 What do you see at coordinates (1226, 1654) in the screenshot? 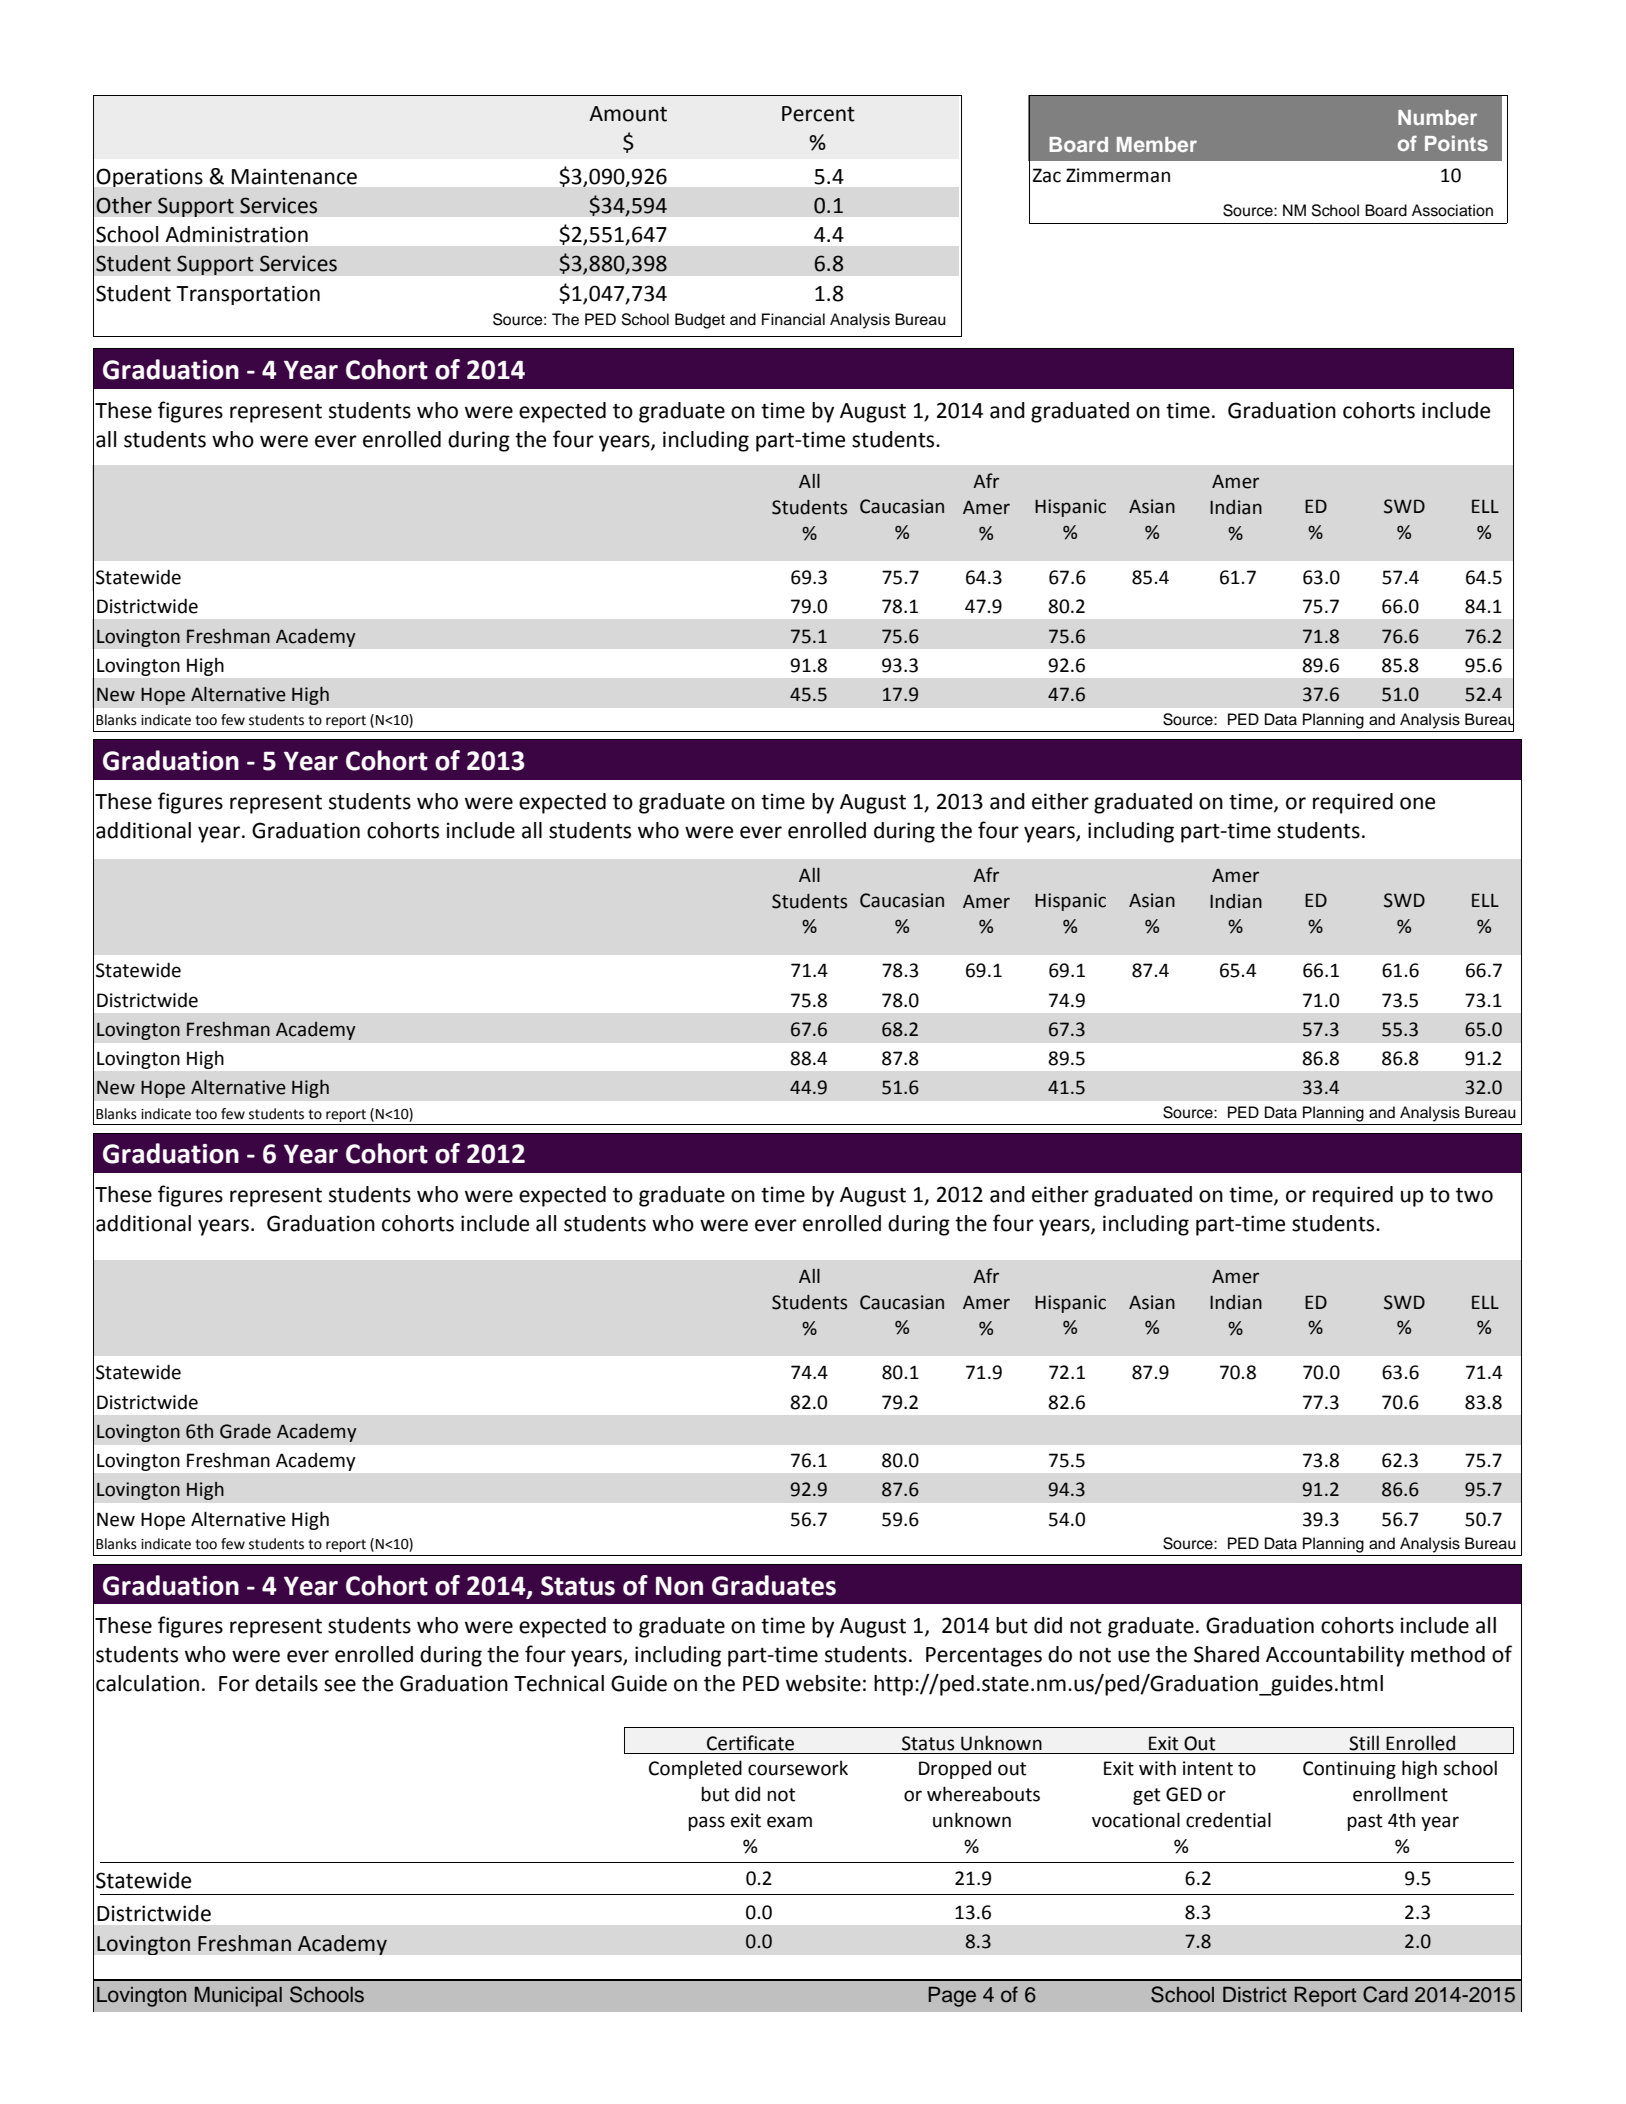
I see `Shared` at bounding box center [1226, 1654].
